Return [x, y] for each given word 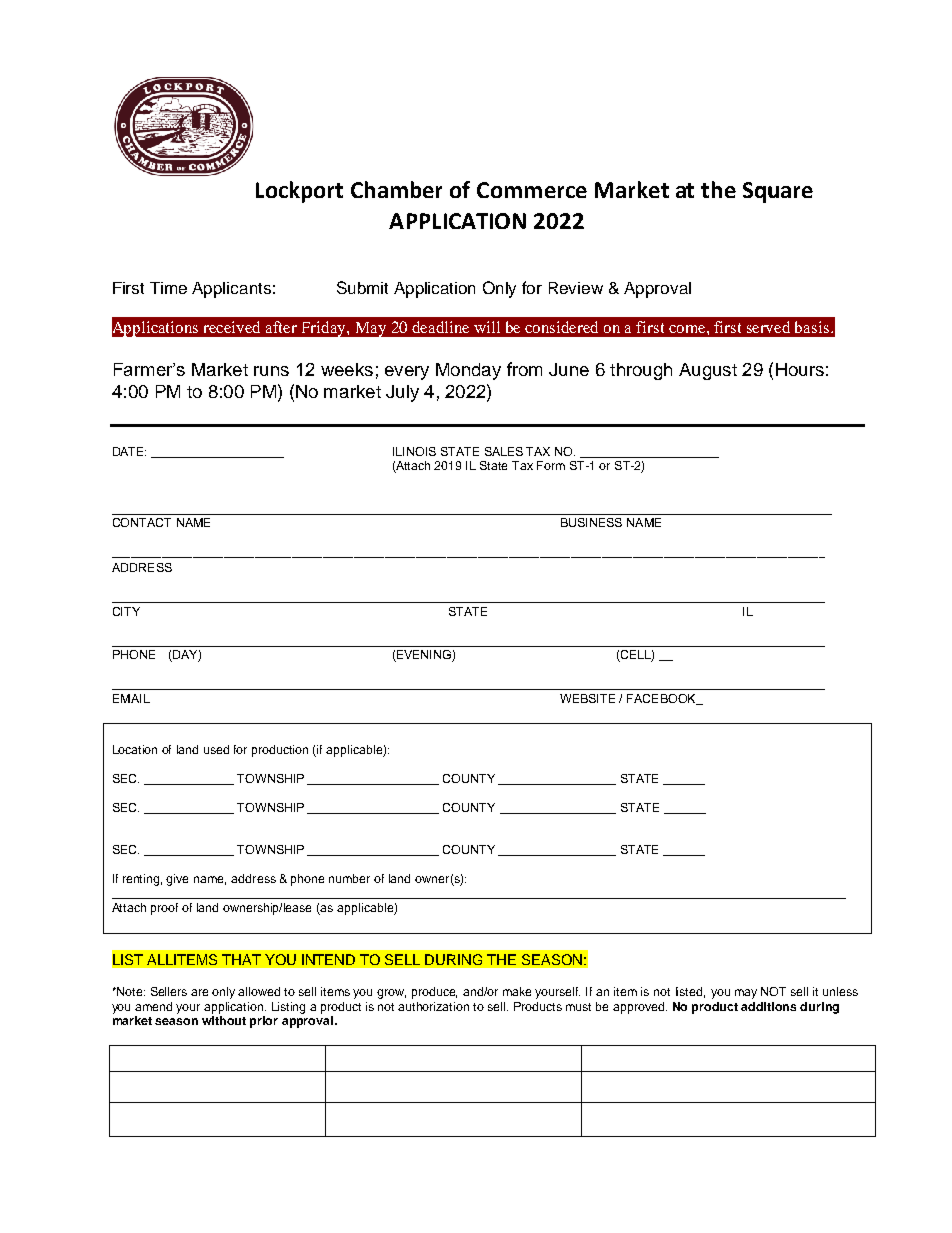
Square [778, 192]
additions [768, 1006]
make [517, 991]
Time [168, 288]
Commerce [532, 190]
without [224, 1020]
